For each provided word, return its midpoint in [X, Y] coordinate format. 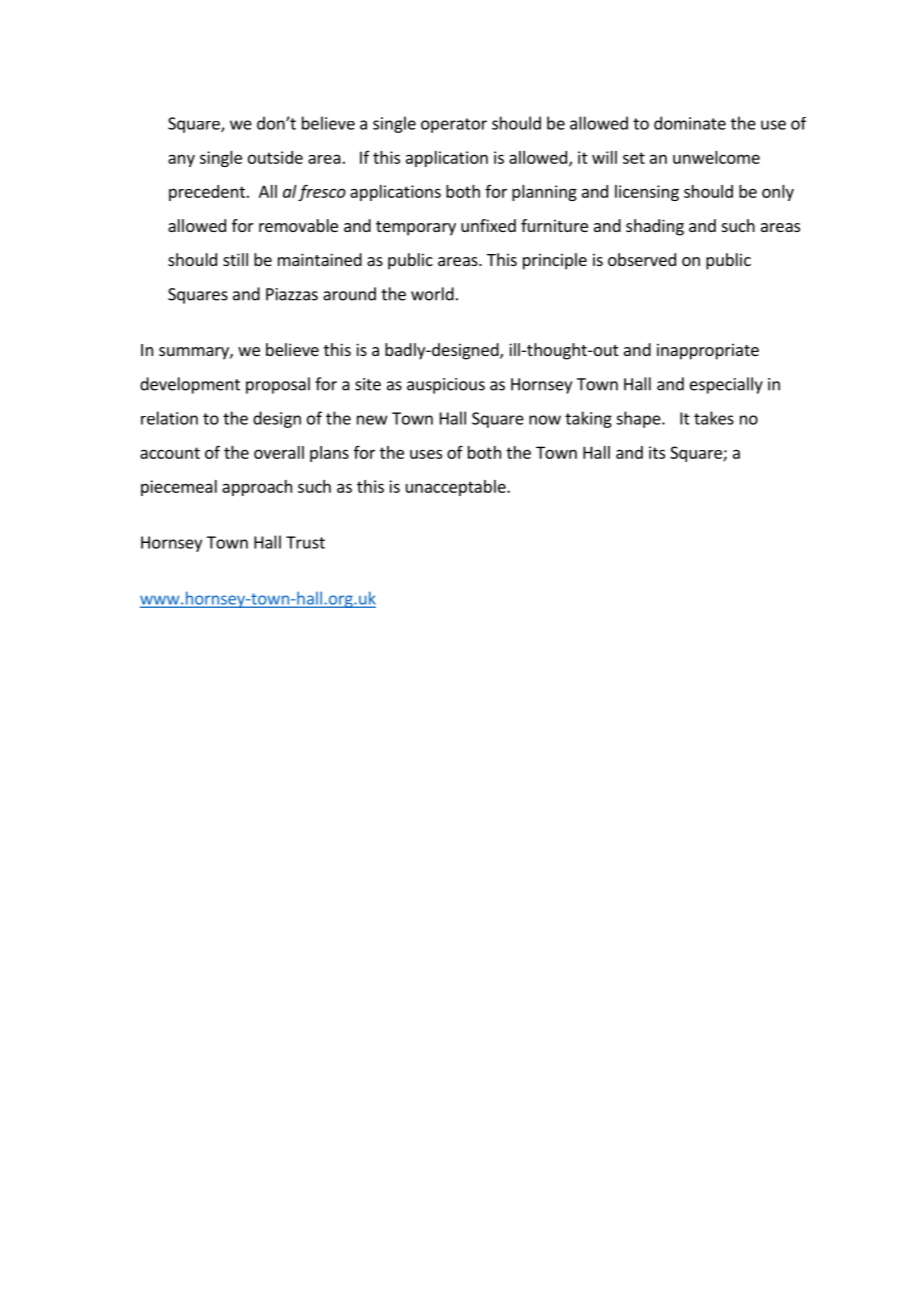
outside [275, 157]
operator [454, 125]
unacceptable [457, 488]
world [432, 294]
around [349, 294]
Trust [305, 542]
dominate [690, 123]
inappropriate [708, 351]
